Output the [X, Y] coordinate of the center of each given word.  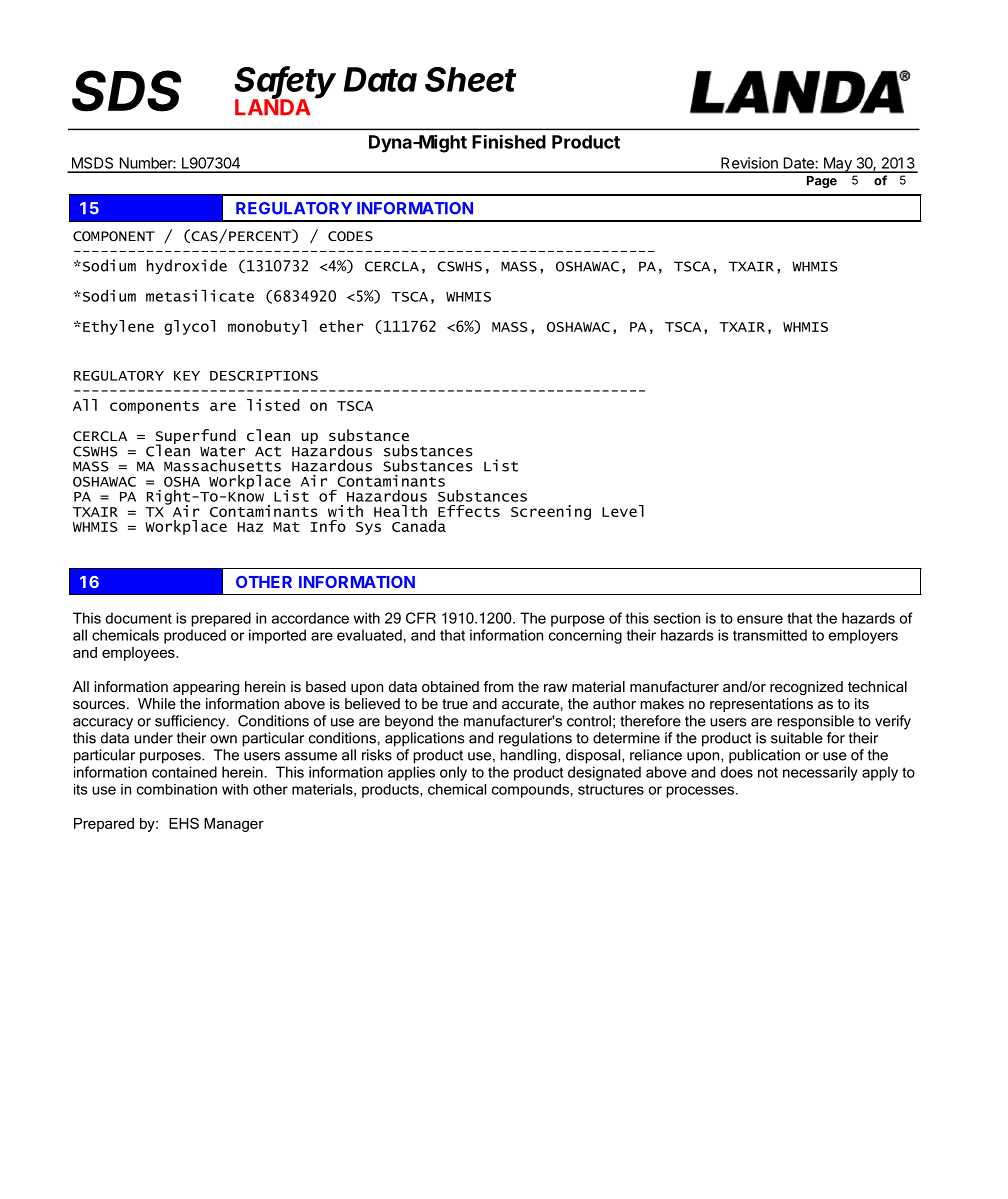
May [838, 165]
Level [623, 511]
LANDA [273, 106]
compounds [530, 791]
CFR [421, 618]
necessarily [820, 773]
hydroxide [187, 266]
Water [222, 451]
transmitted [770, 635]
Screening [551, 512]
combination [177, 789]
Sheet [471, 79]
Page [822, 182]
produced [195, 636]
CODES [350, 236]
